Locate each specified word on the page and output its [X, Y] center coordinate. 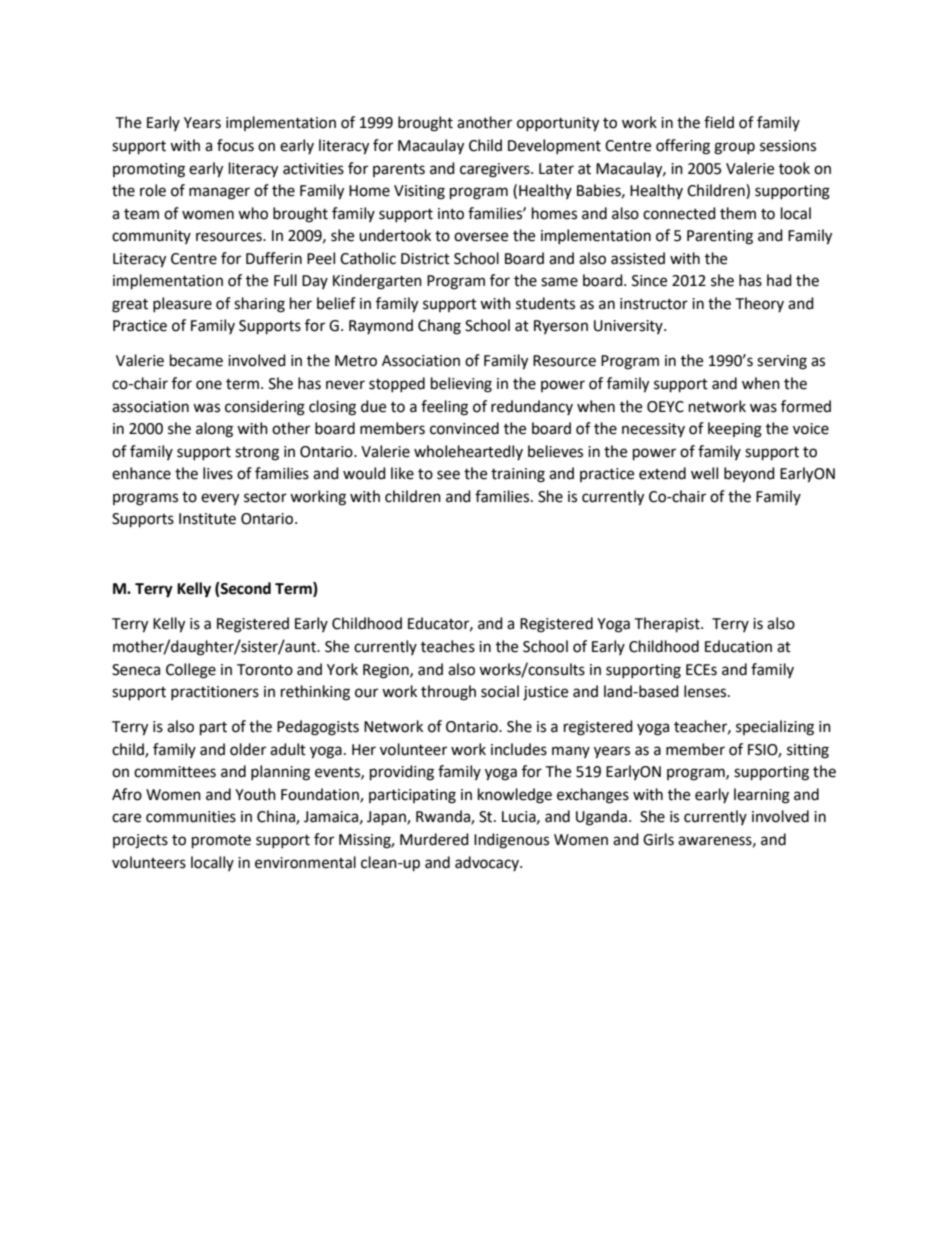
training [518, 475]
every [220, 499]
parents [399, 170]
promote [221, 842]
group [734, 148]
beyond [749, 475]
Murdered [434, 839]
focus [235, 145]
